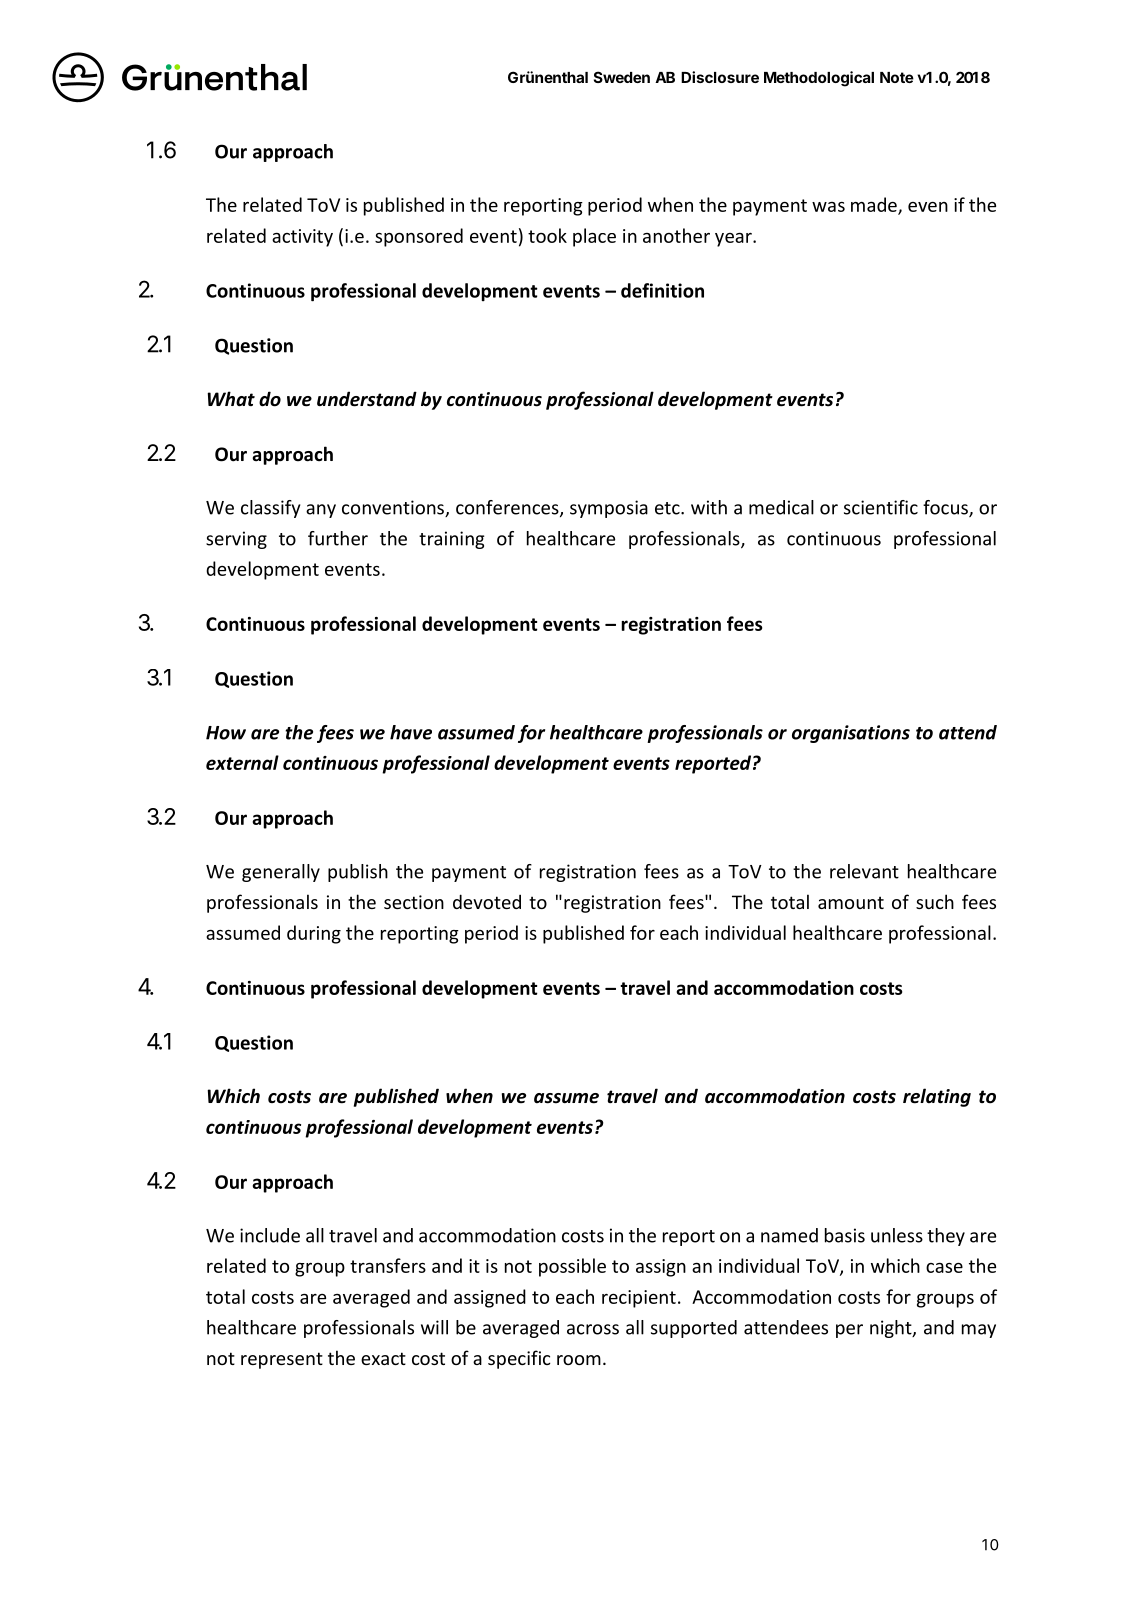 This page has width=1134, height=1603. I want to click on Note, so click(897, 77).
